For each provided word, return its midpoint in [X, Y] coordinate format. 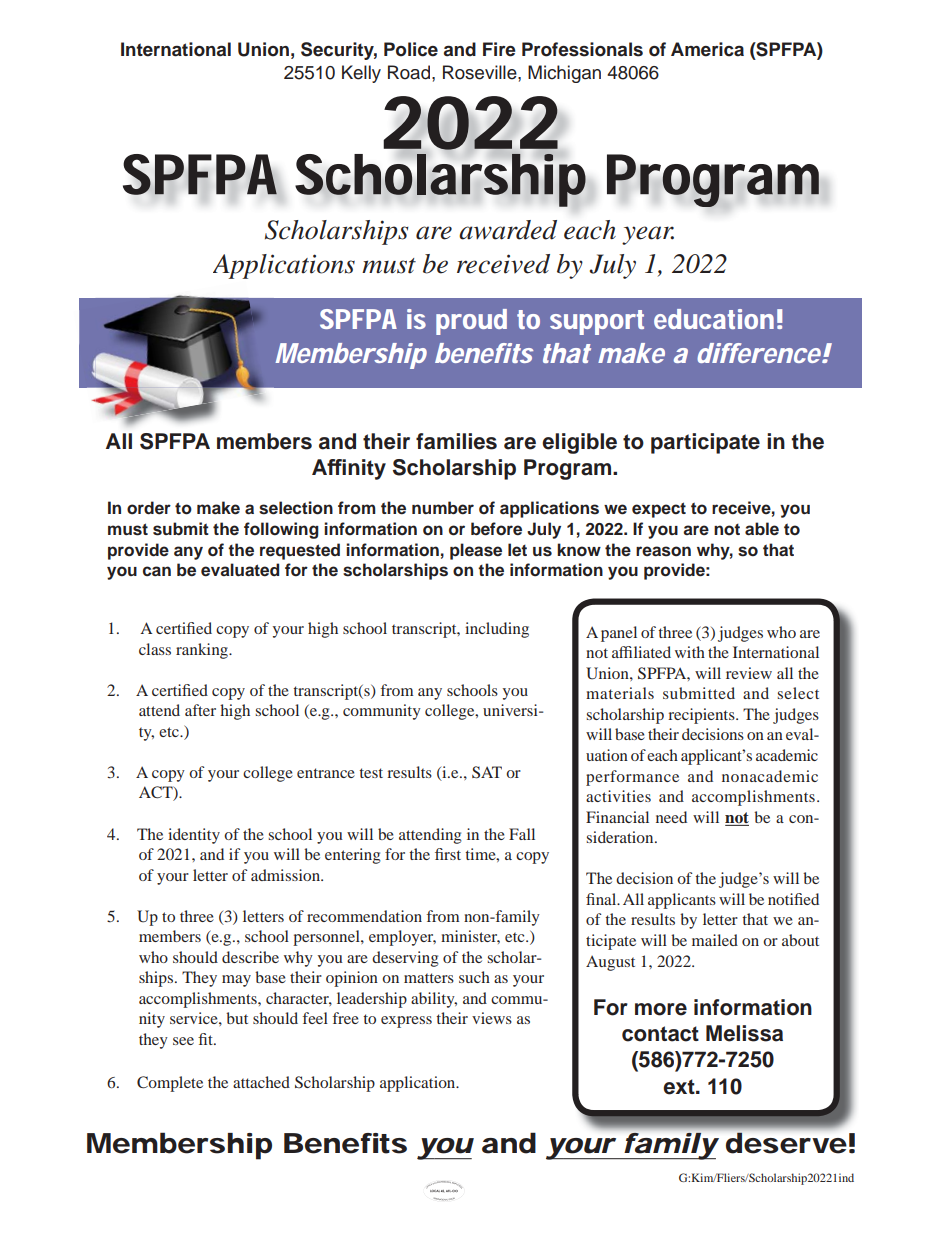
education [714, 319]
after [200, 710]
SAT [487, 772]
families [456, 441]
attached [261, 1082]
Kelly [361, 74]
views [492, 1018]
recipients [702, 716]
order [149, 508]
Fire [499, 49]
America [707, 49]
